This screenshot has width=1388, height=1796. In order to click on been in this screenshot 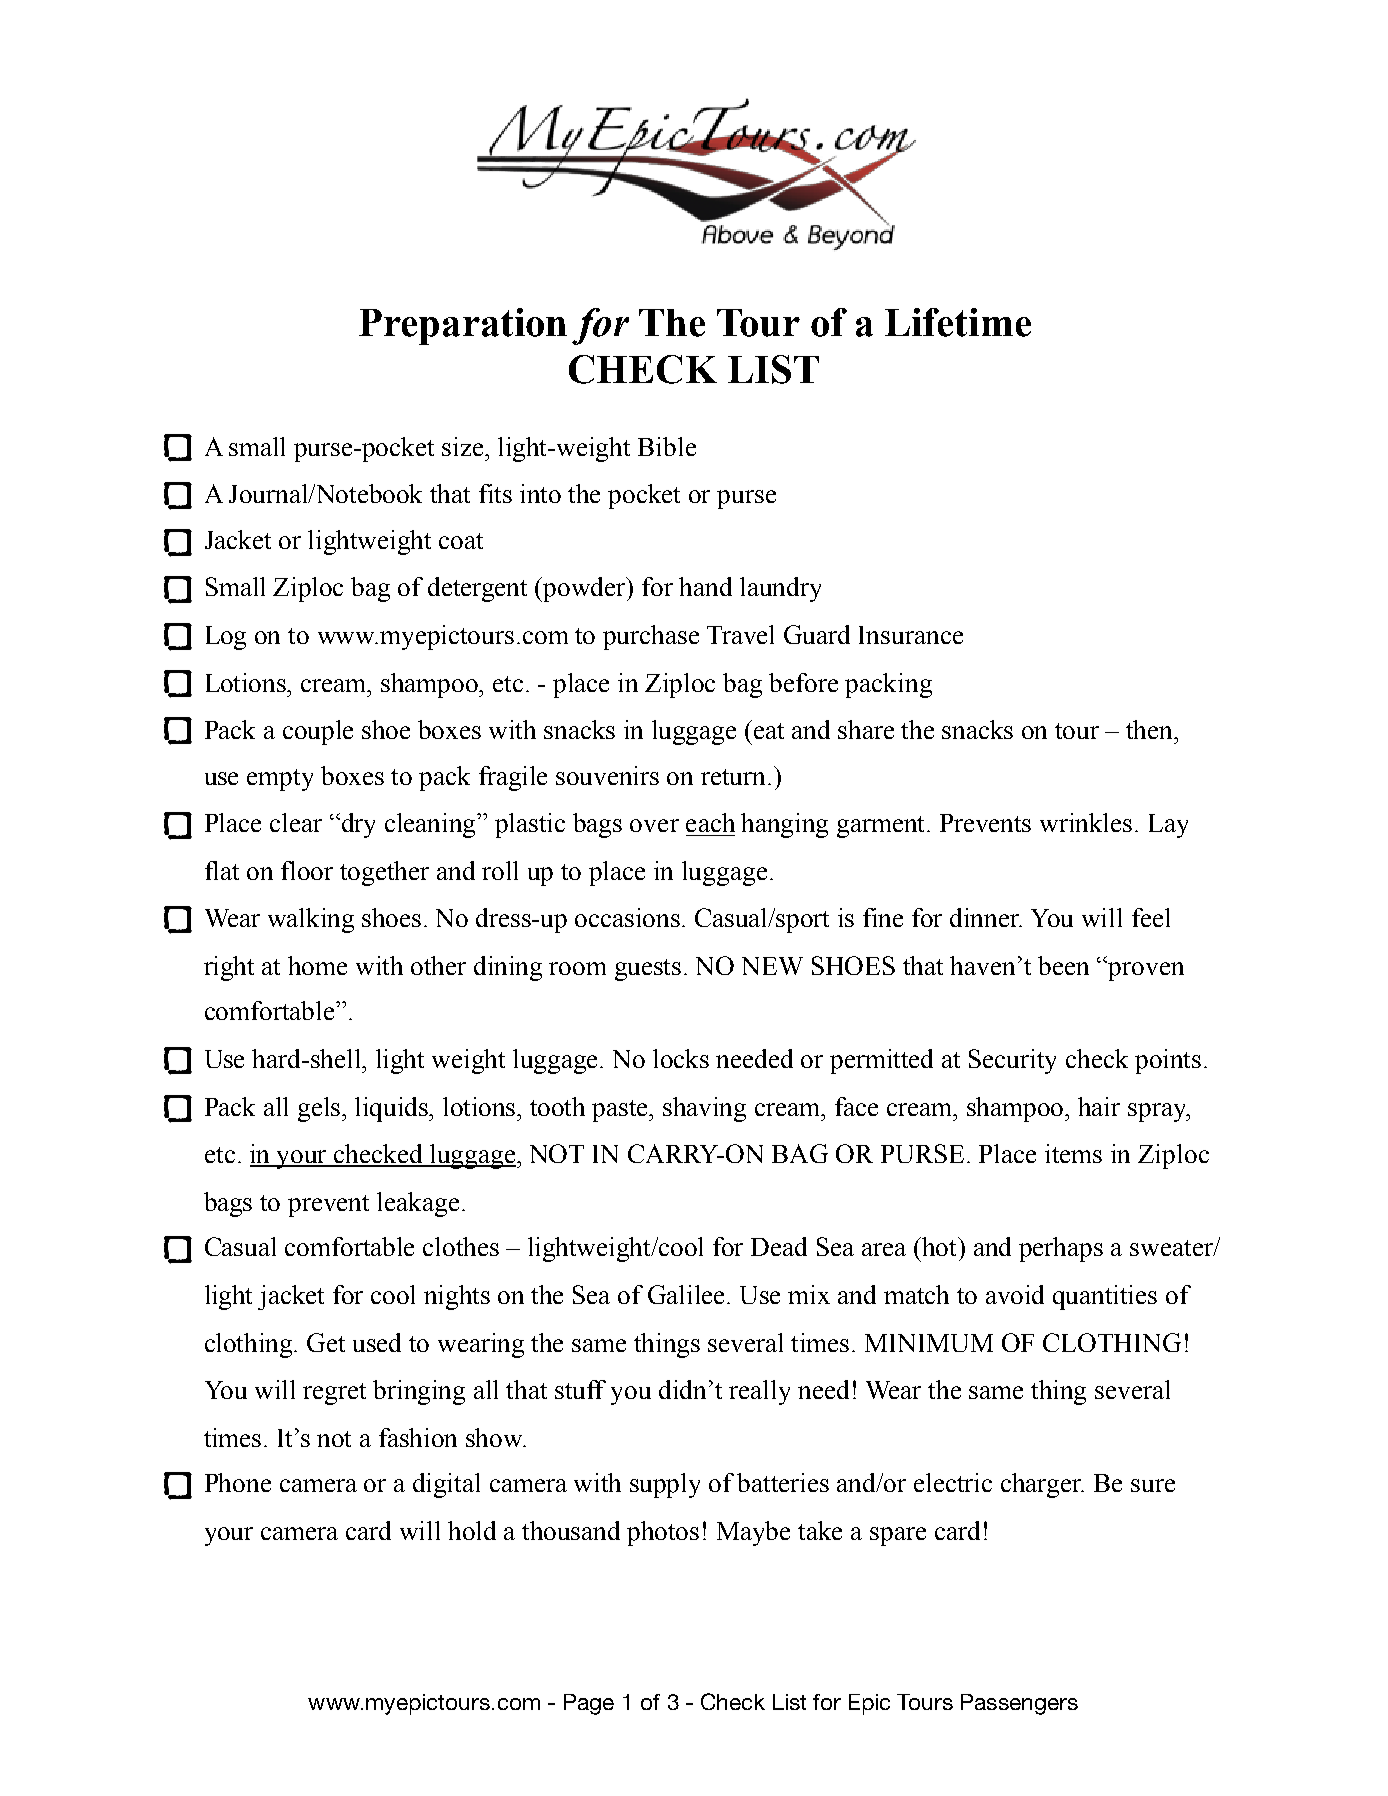, I will do `click(1063, 965)`.
